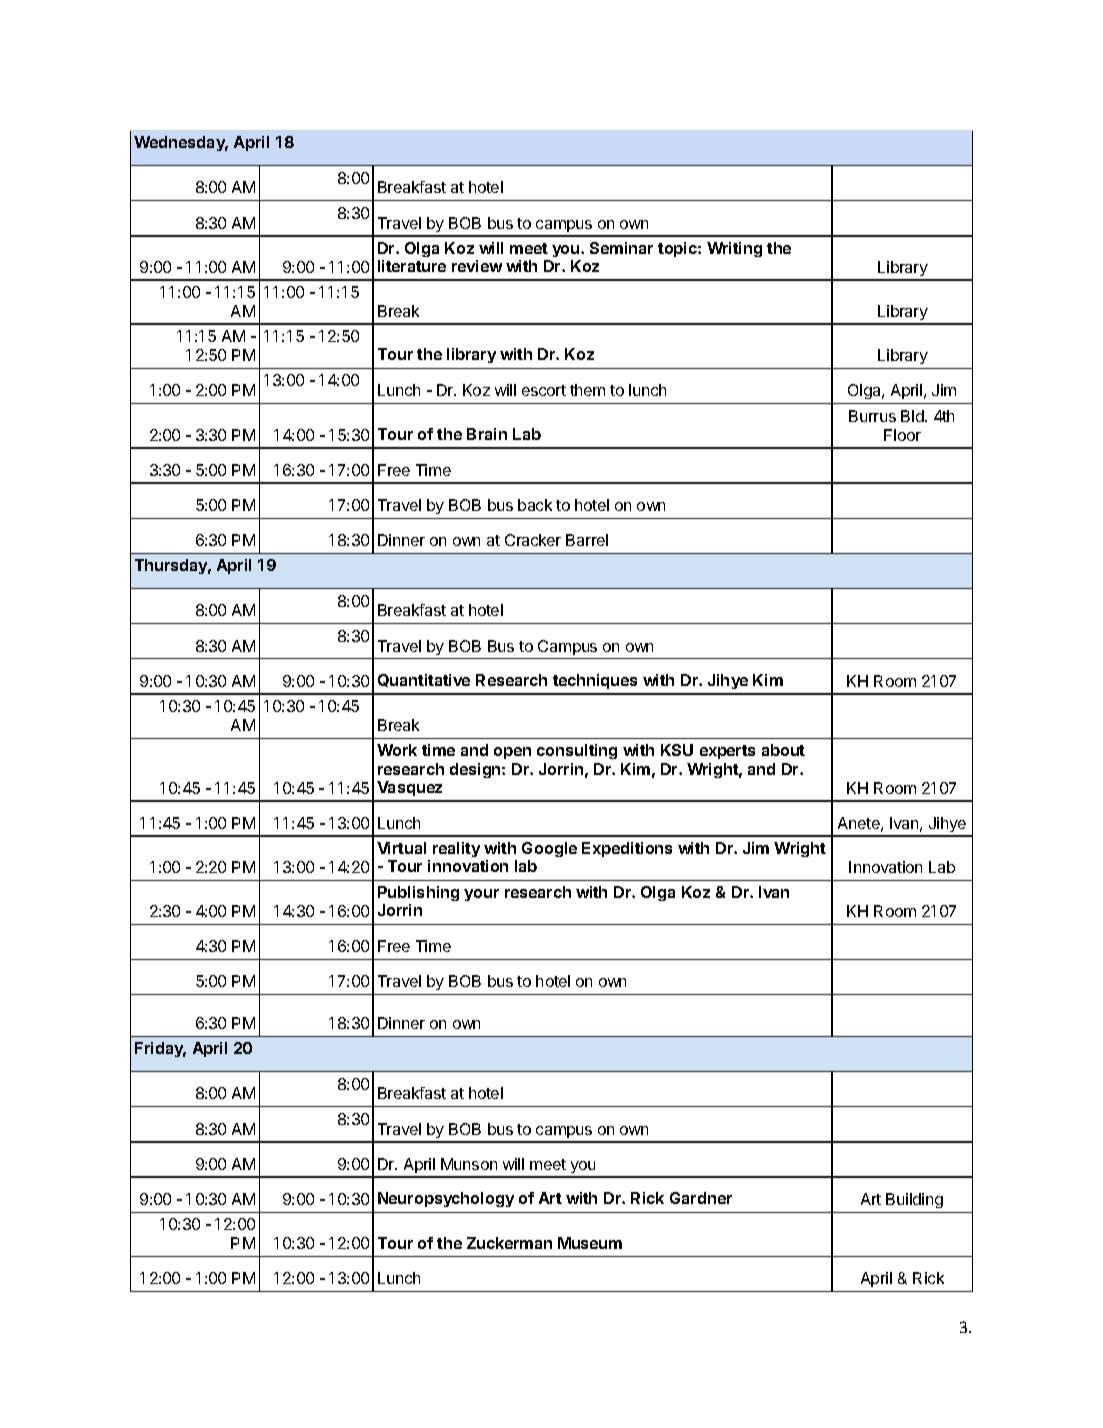 The width and height of the screenshot is (1103, 1428). Describe the element at coordinates (397, 750) in the screenshot. I see `Work` at that location.
